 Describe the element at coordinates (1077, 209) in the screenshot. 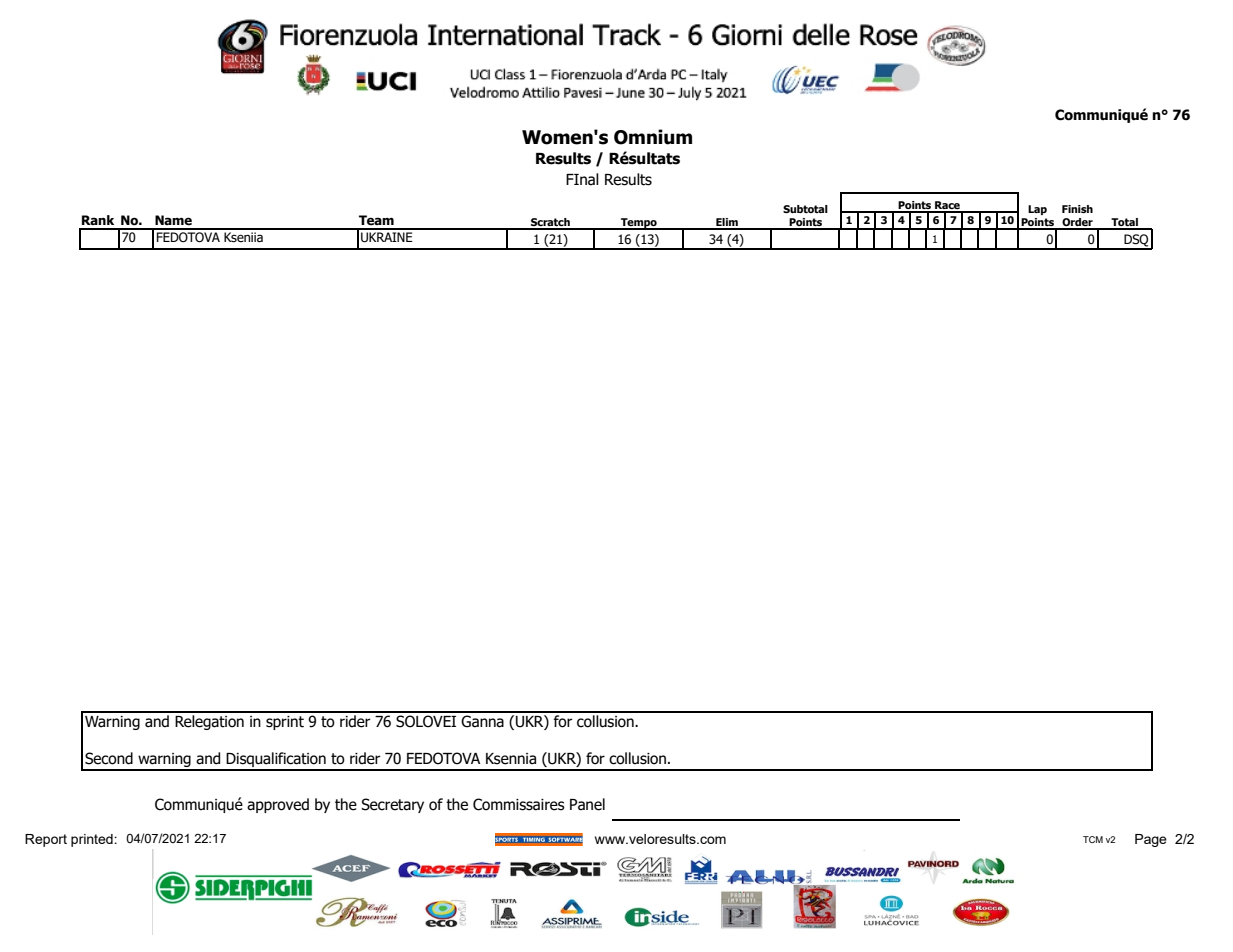

I see `Finish` at that location.
